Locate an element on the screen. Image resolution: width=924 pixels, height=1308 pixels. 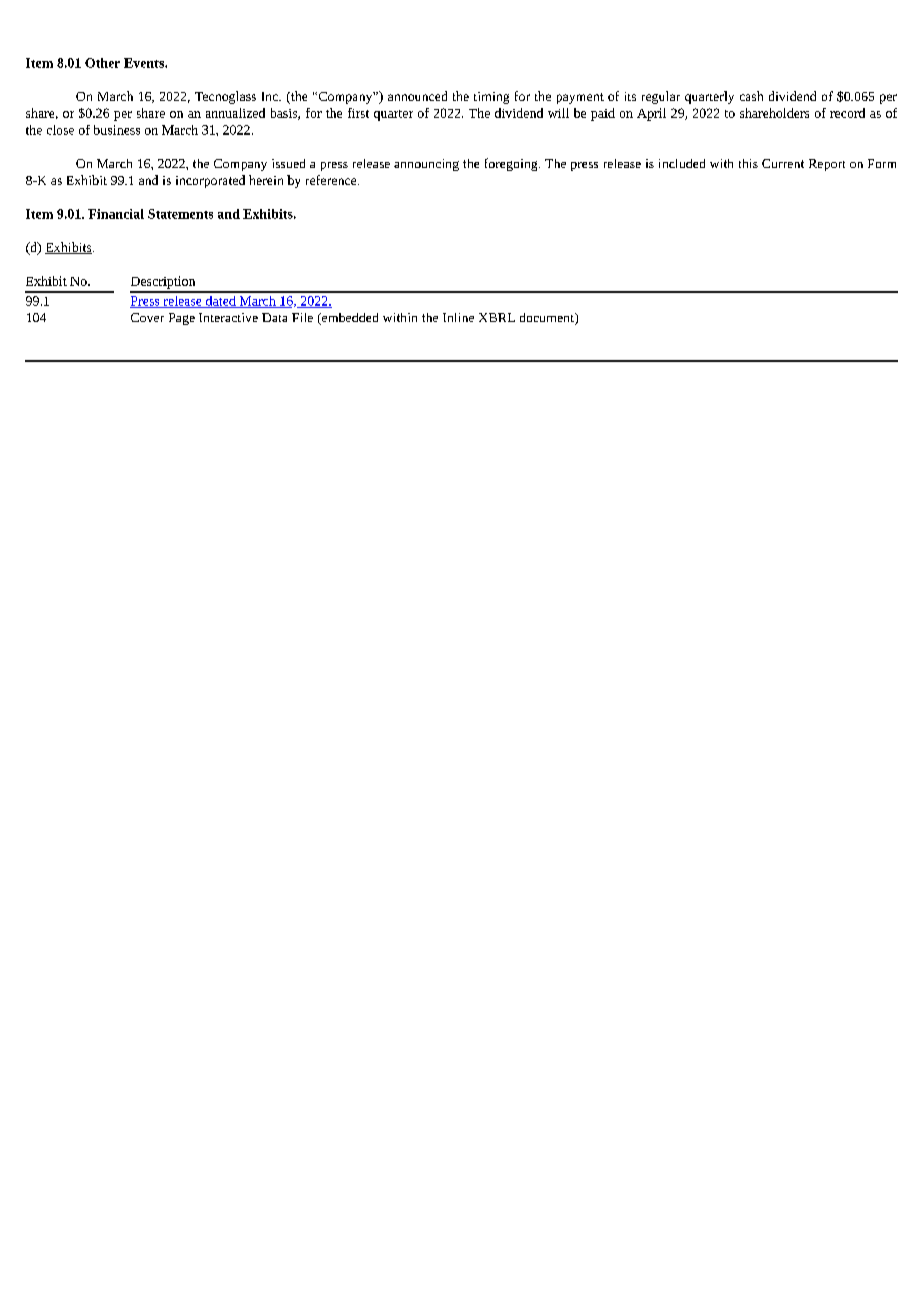
Report is located at coordinates (827, 165).
